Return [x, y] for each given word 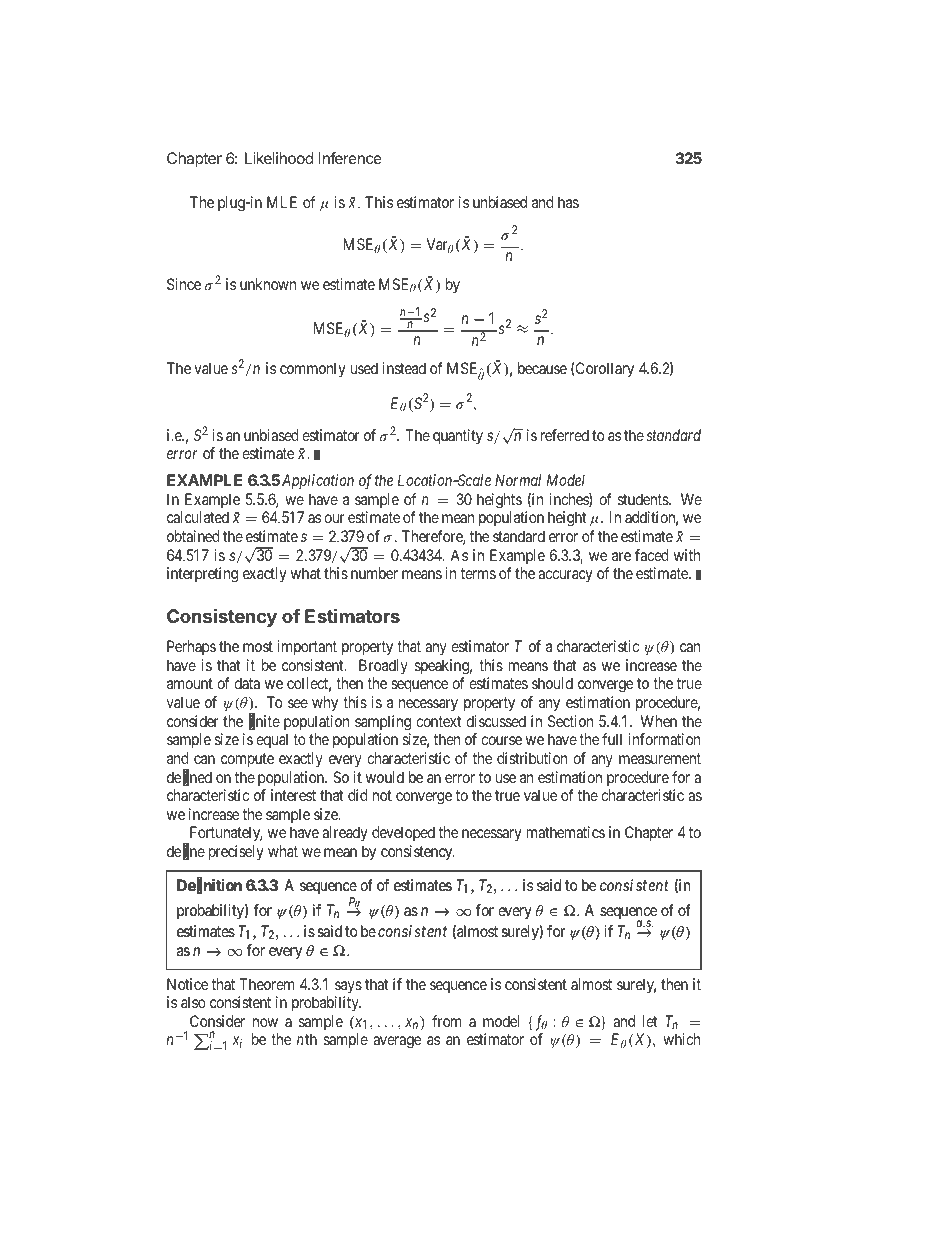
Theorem [266, 984]
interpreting [202, 575]
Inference [350, 158]
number [374, 573]
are [621, 556]
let [650, 1021]
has [568, 202]
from [446, 1021]
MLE [282, 202]
